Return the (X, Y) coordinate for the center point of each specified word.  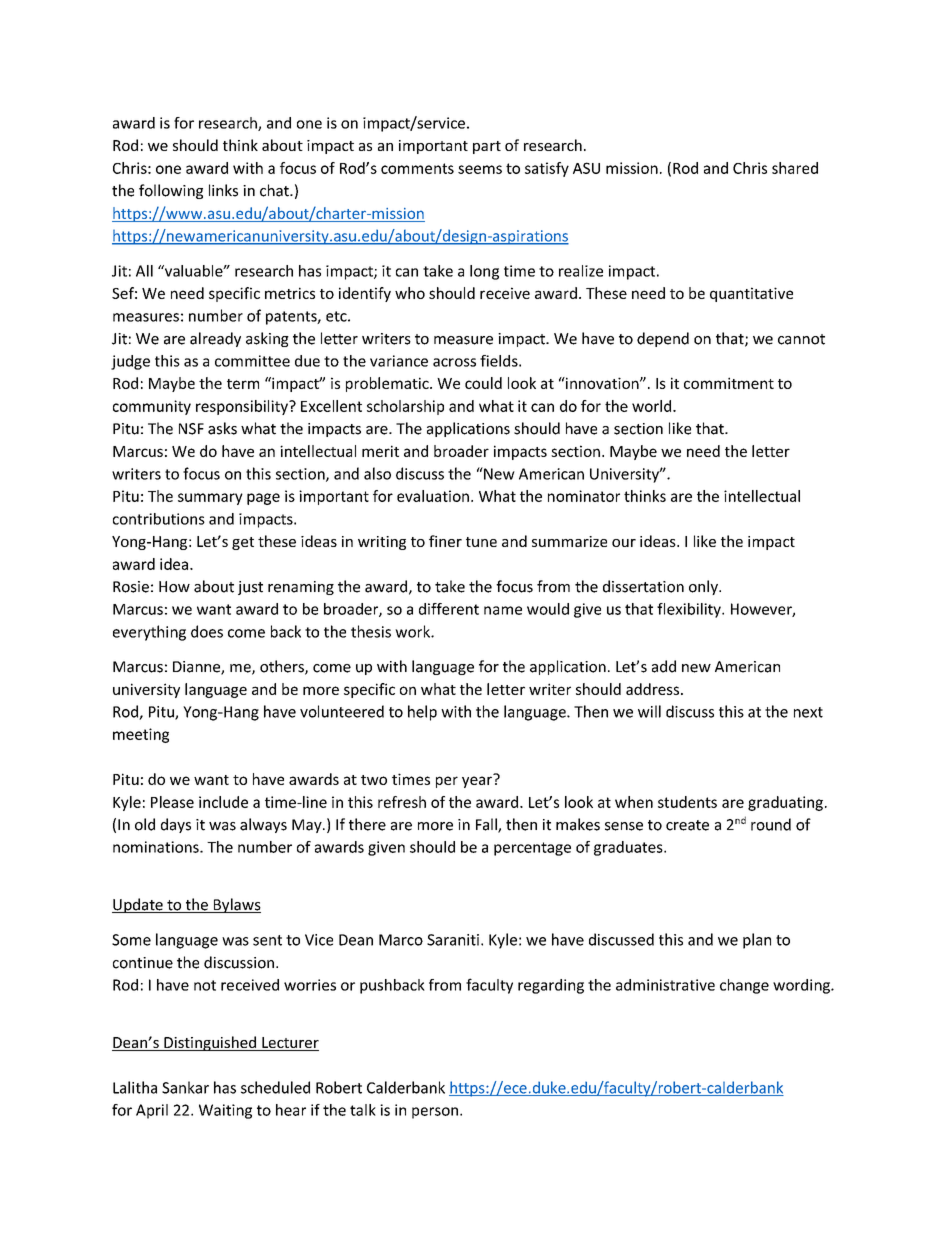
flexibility (690, 610)
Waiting (225, 1111)
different (449, 609)
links (223, 190)
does (207, 631)
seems (480, 169)
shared (795, 168)
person (435, 1113)
